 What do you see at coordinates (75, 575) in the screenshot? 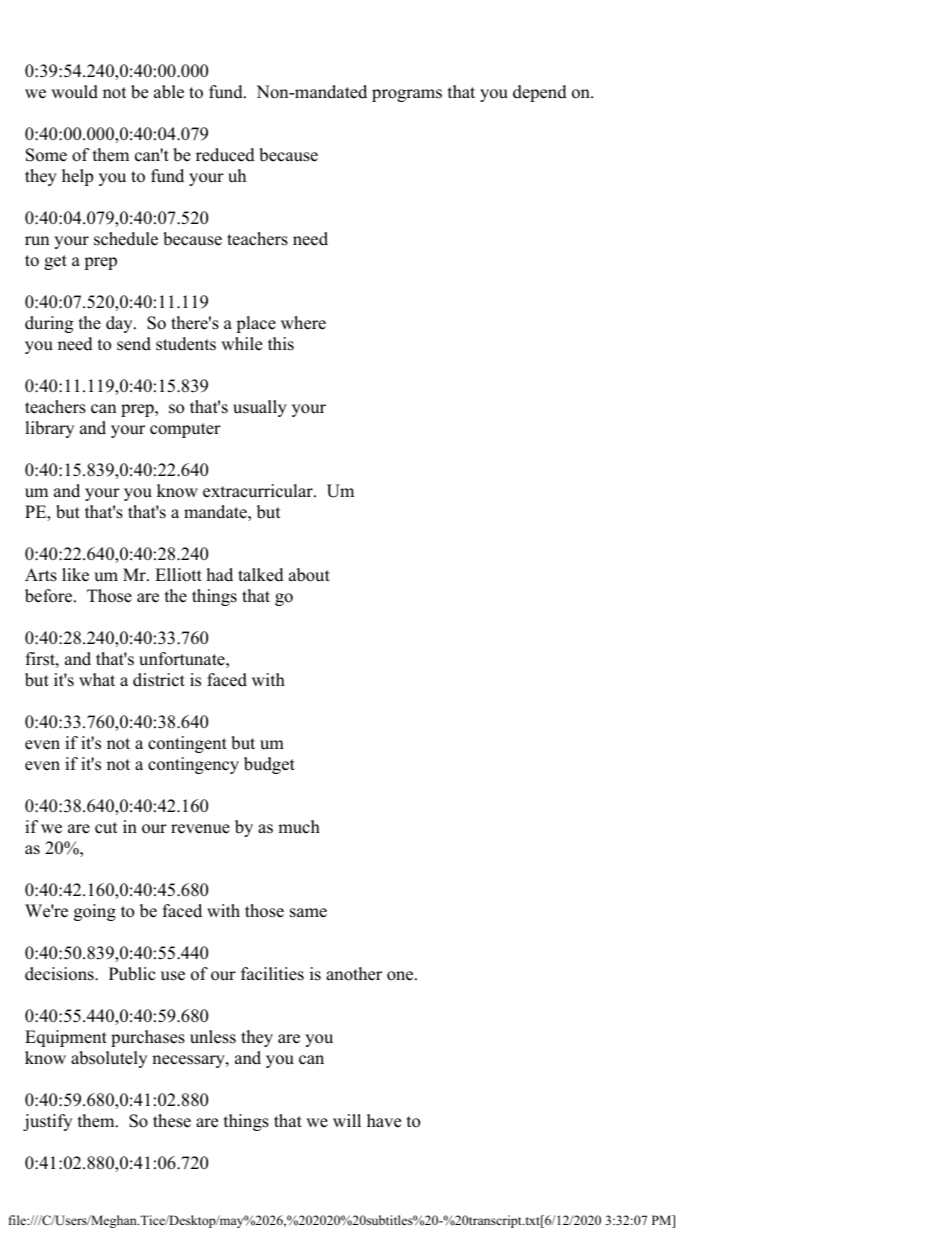
I see `like` at bounding box center [75, 575].
